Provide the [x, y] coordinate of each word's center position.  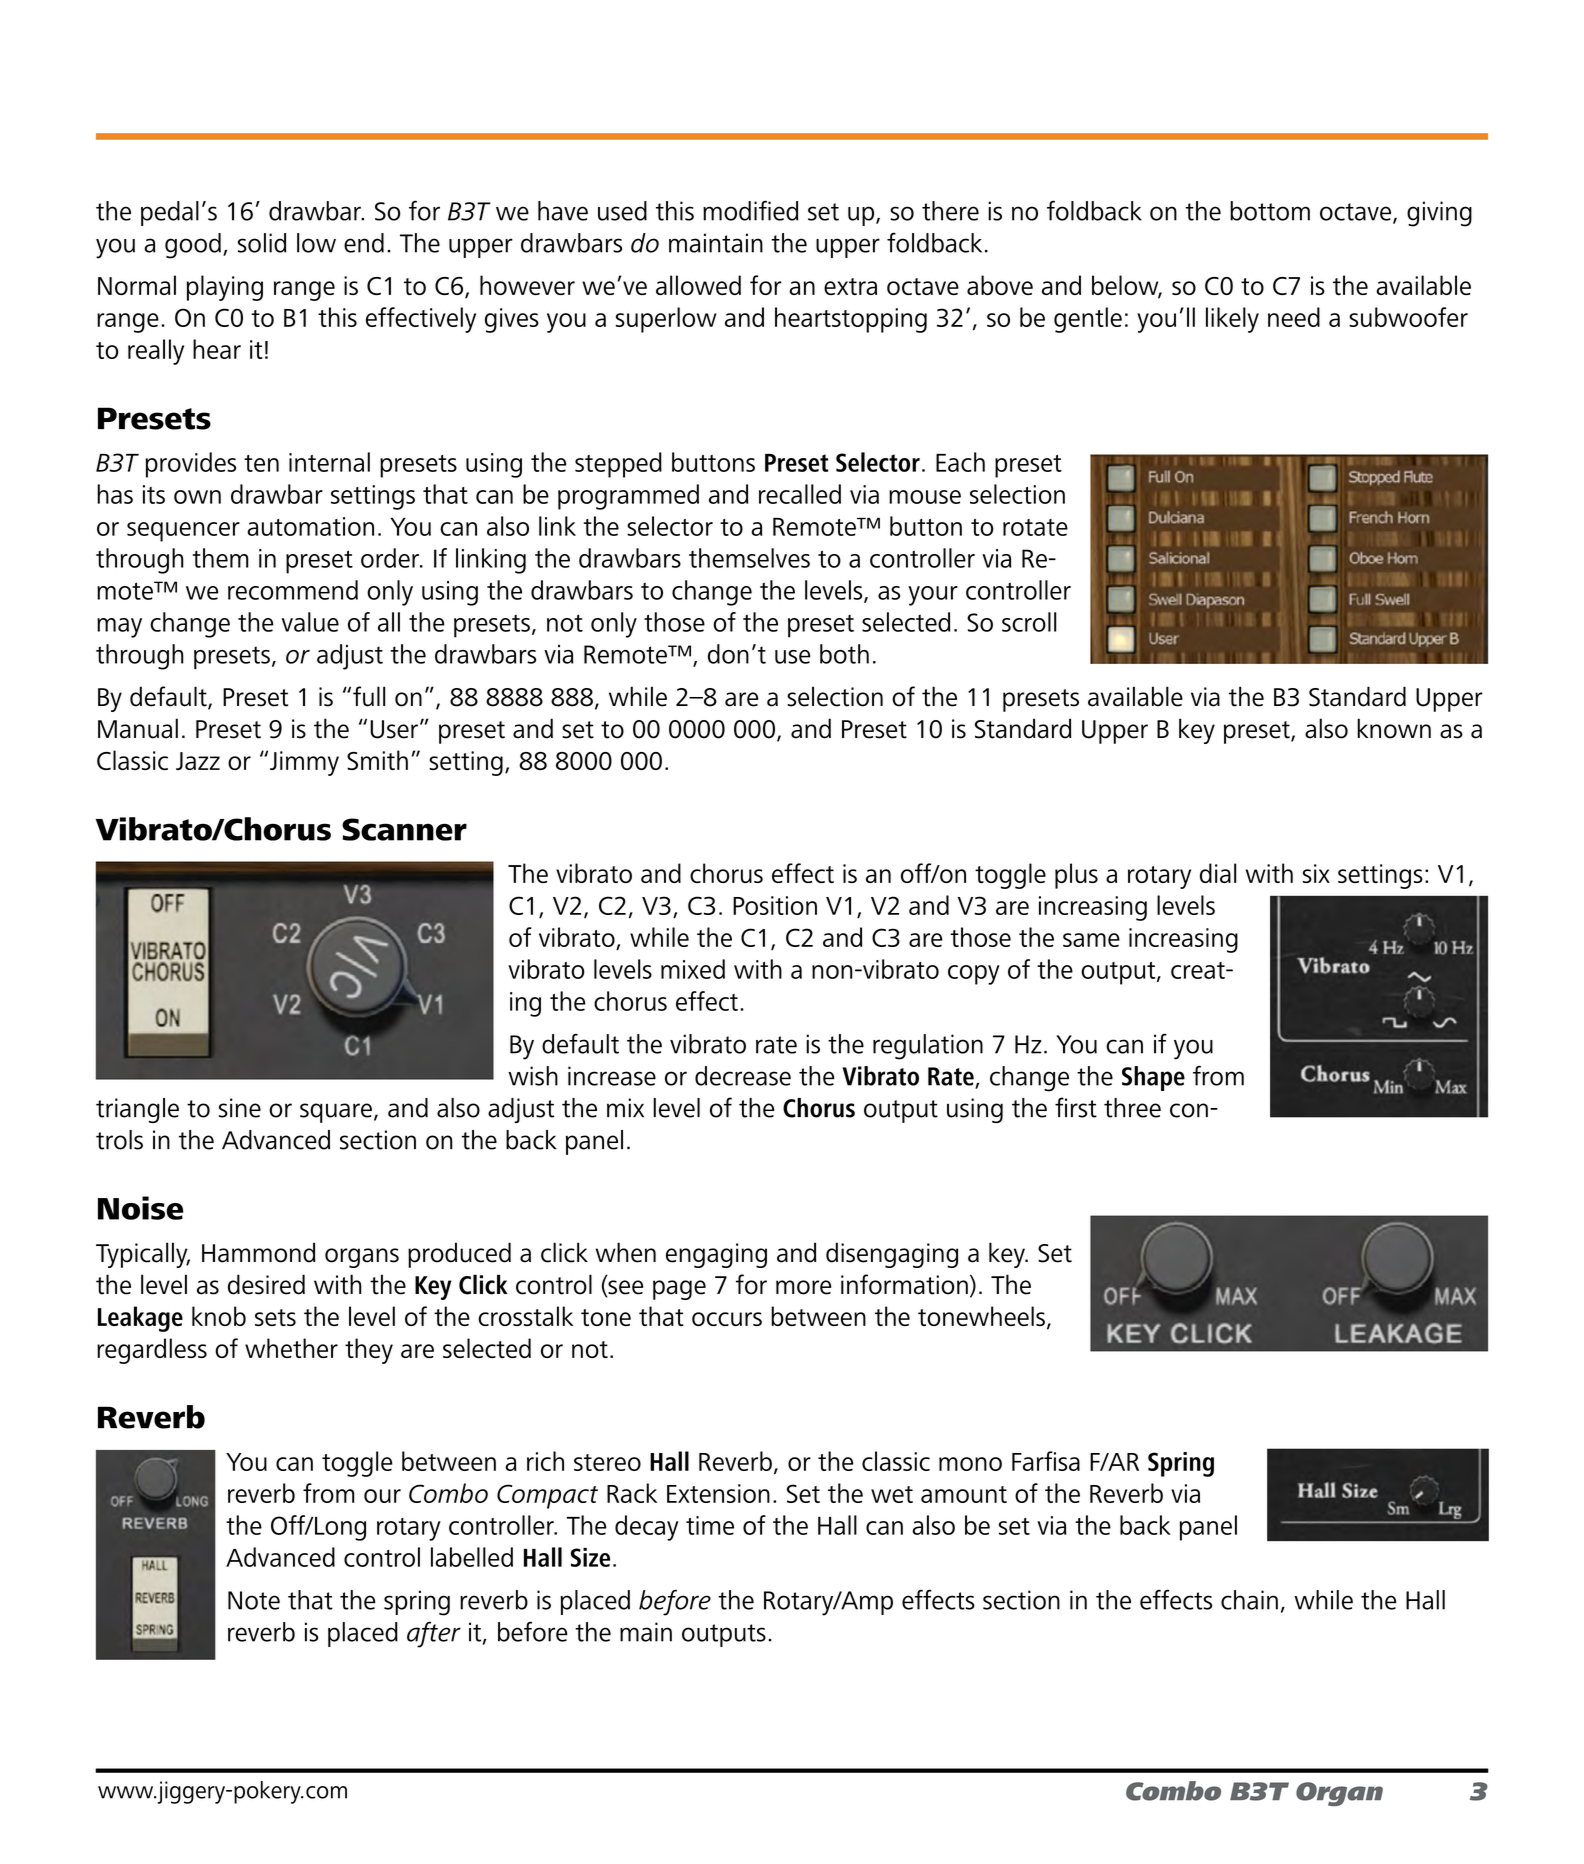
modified [750, 210]
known [1394, 728]
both [844, 654]
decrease [743, 1076]
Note [254, 1600]
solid [262, 243]
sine [240, 1108]
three [1132, 1108]
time [710, 1525]
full [369, 696]
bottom [1270, 211]
